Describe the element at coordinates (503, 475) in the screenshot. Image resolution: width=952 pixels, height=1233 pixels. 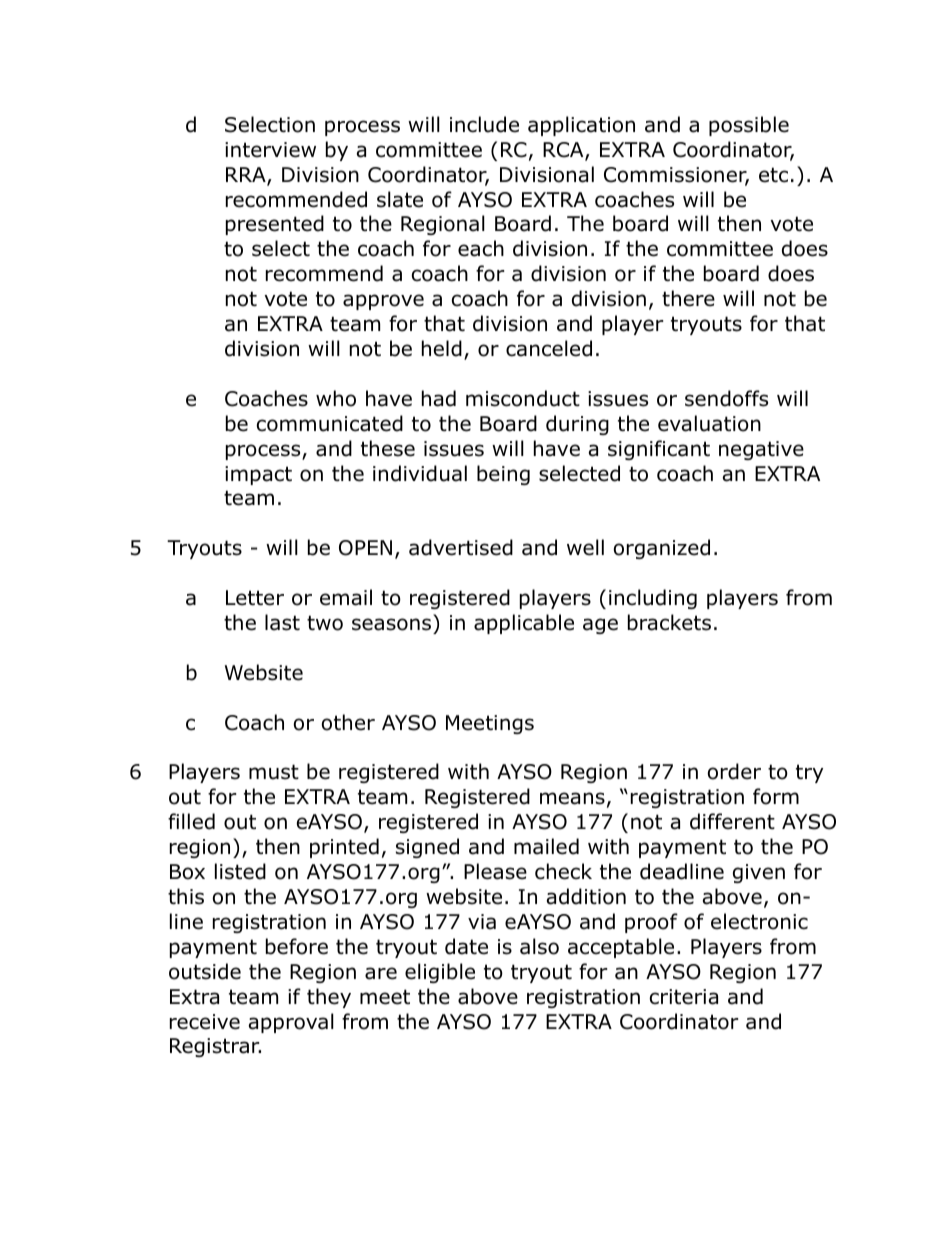
I see `being` at that location.
